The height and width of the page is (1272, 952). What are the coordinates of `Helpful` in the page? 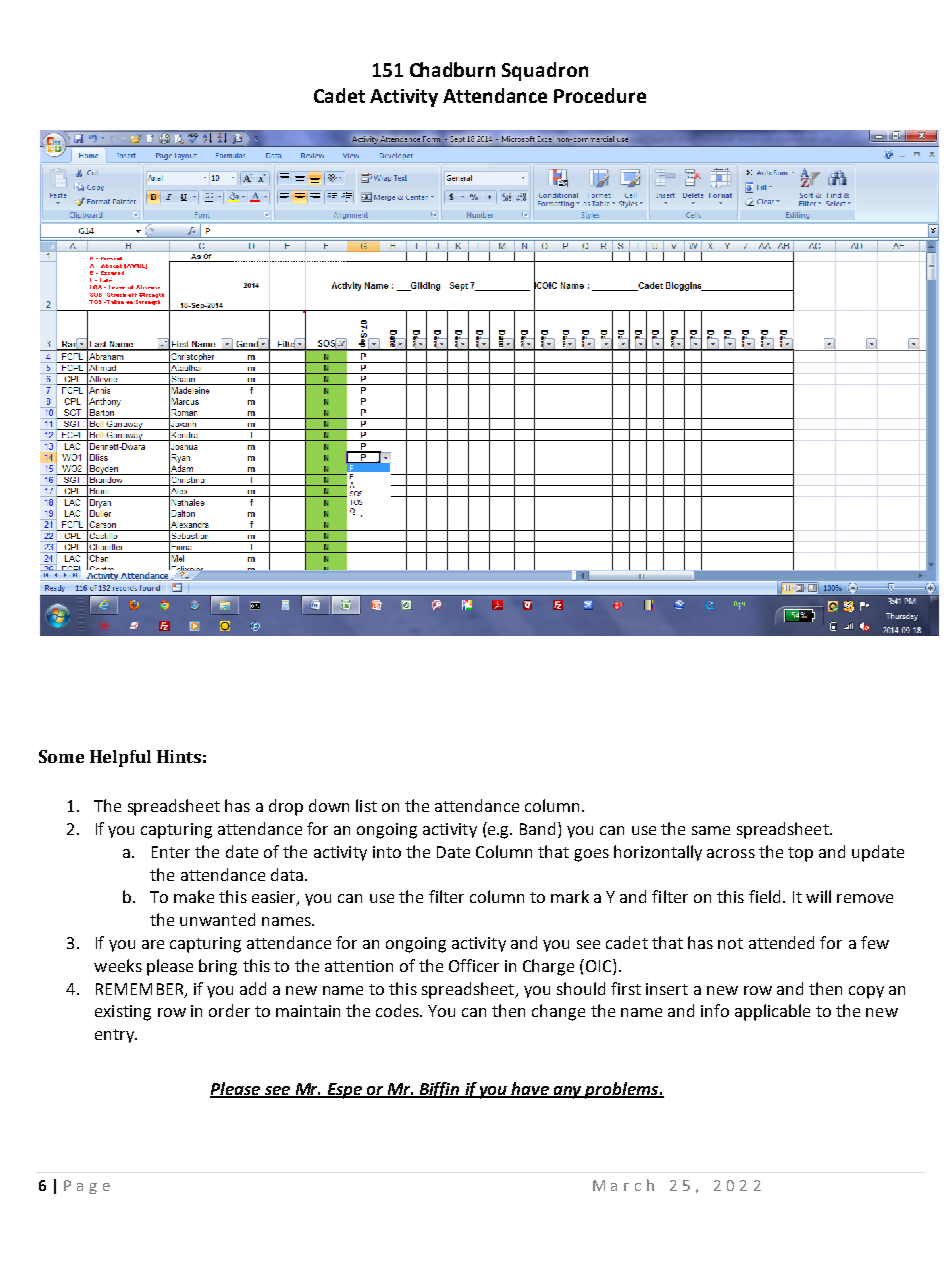 It's located at (120, 758).
